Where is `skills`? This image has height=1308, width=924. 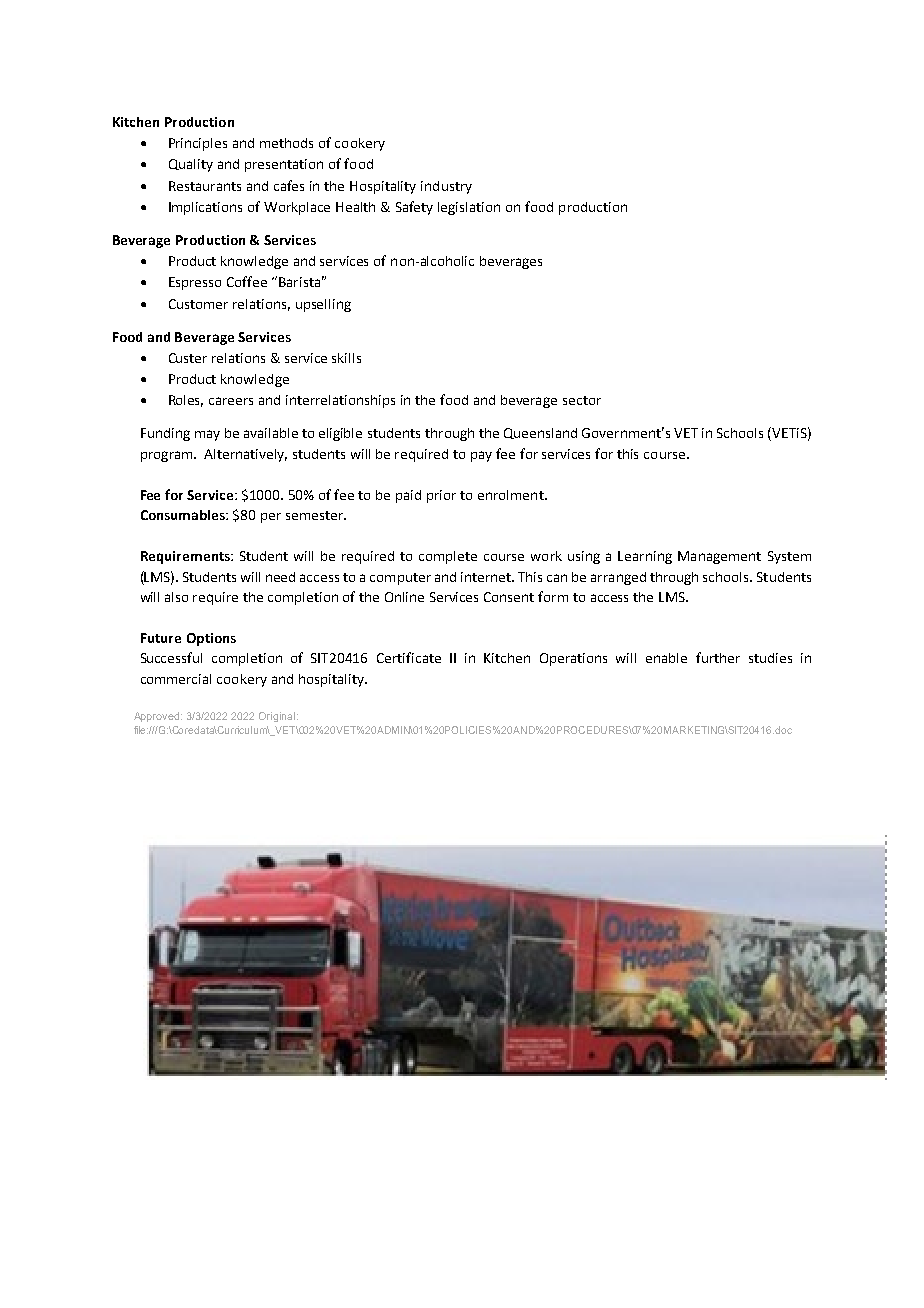 skills is located at coordinates (346, 358).
